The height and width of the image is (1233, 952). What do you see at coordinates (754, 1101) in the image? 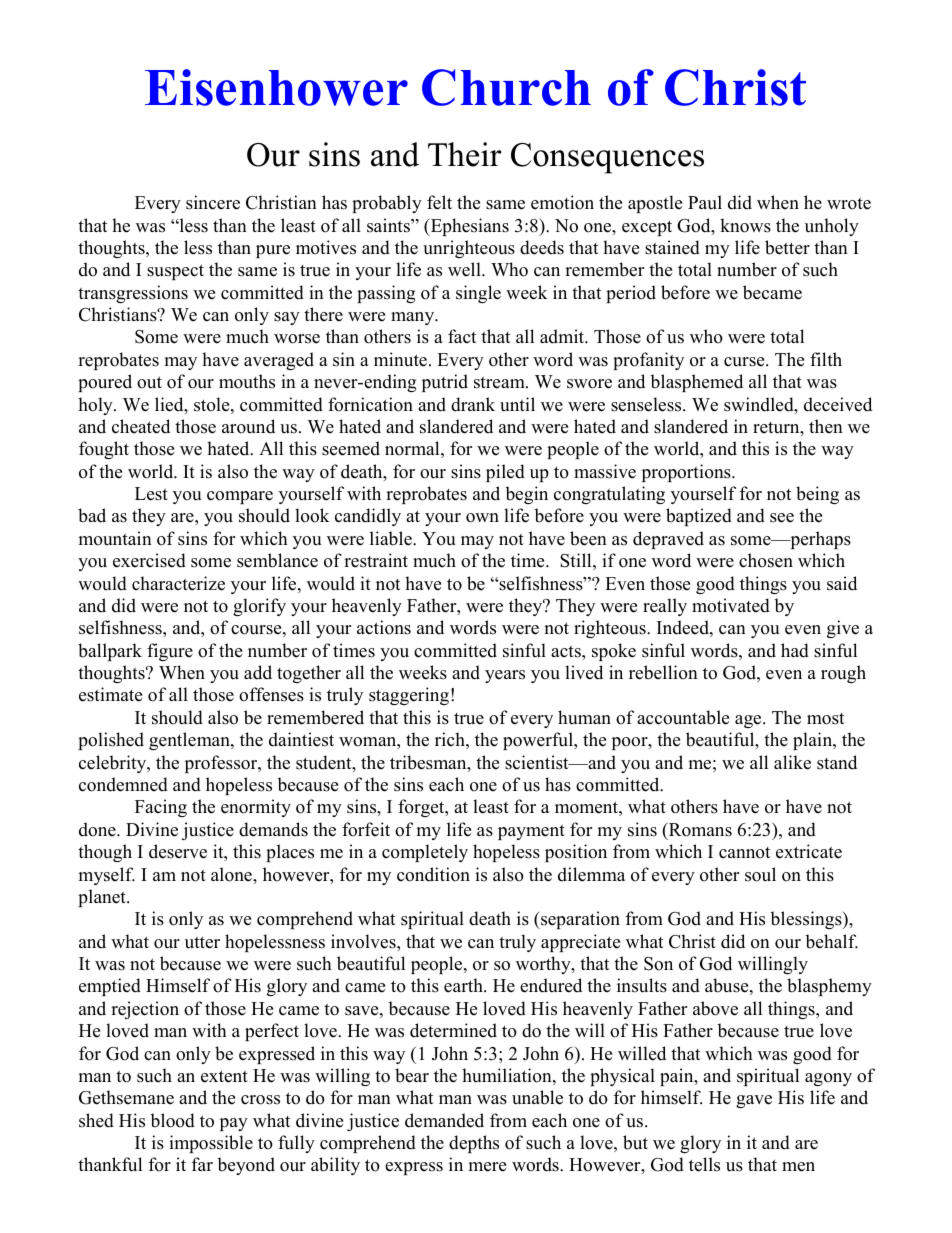
I see `gave` at bounding box center [754, 1101].
